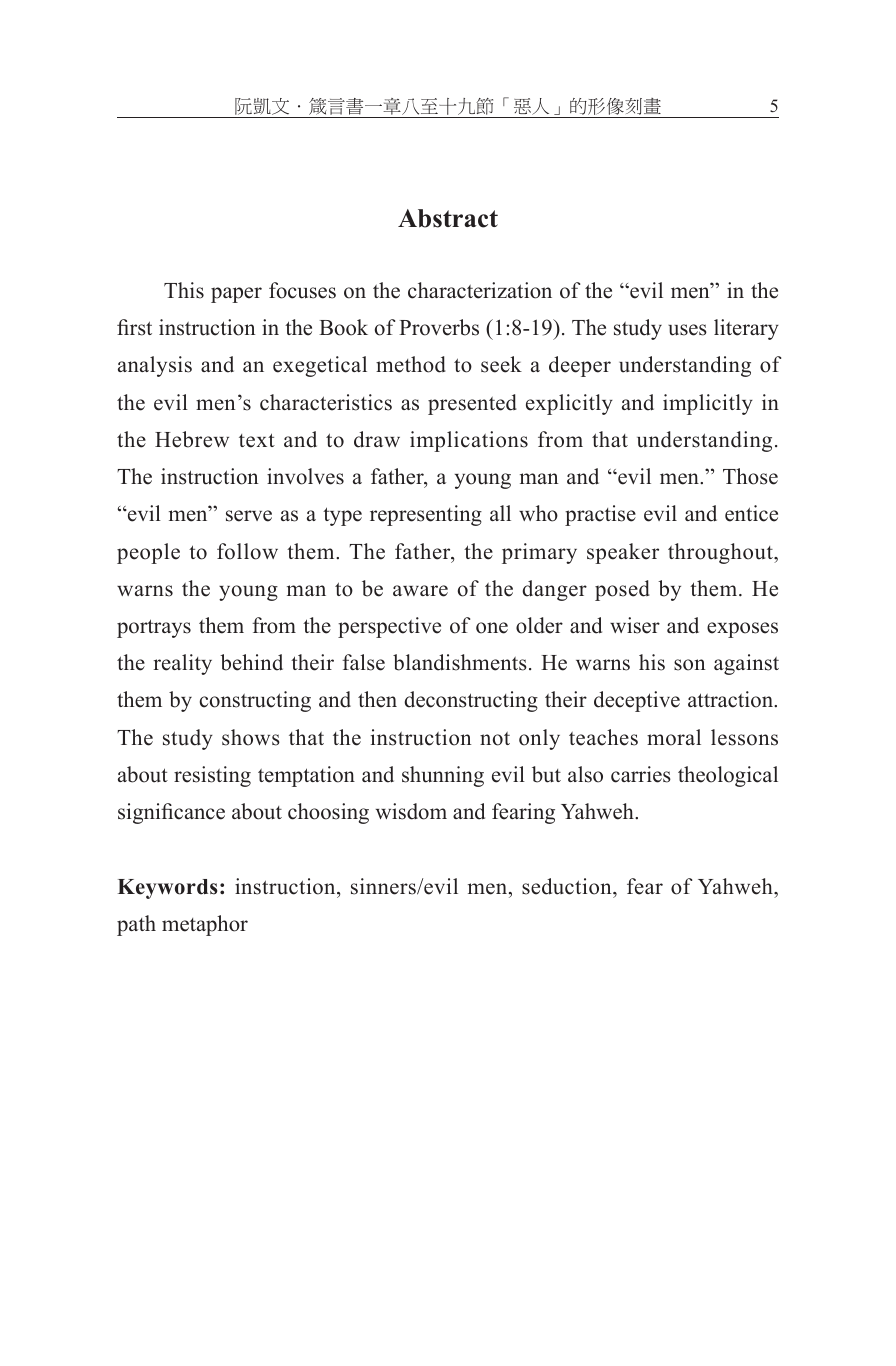 This document has width=896, height=1366. Describe the element at coordinates (184, 290) in the document. I see `This` at that location.
